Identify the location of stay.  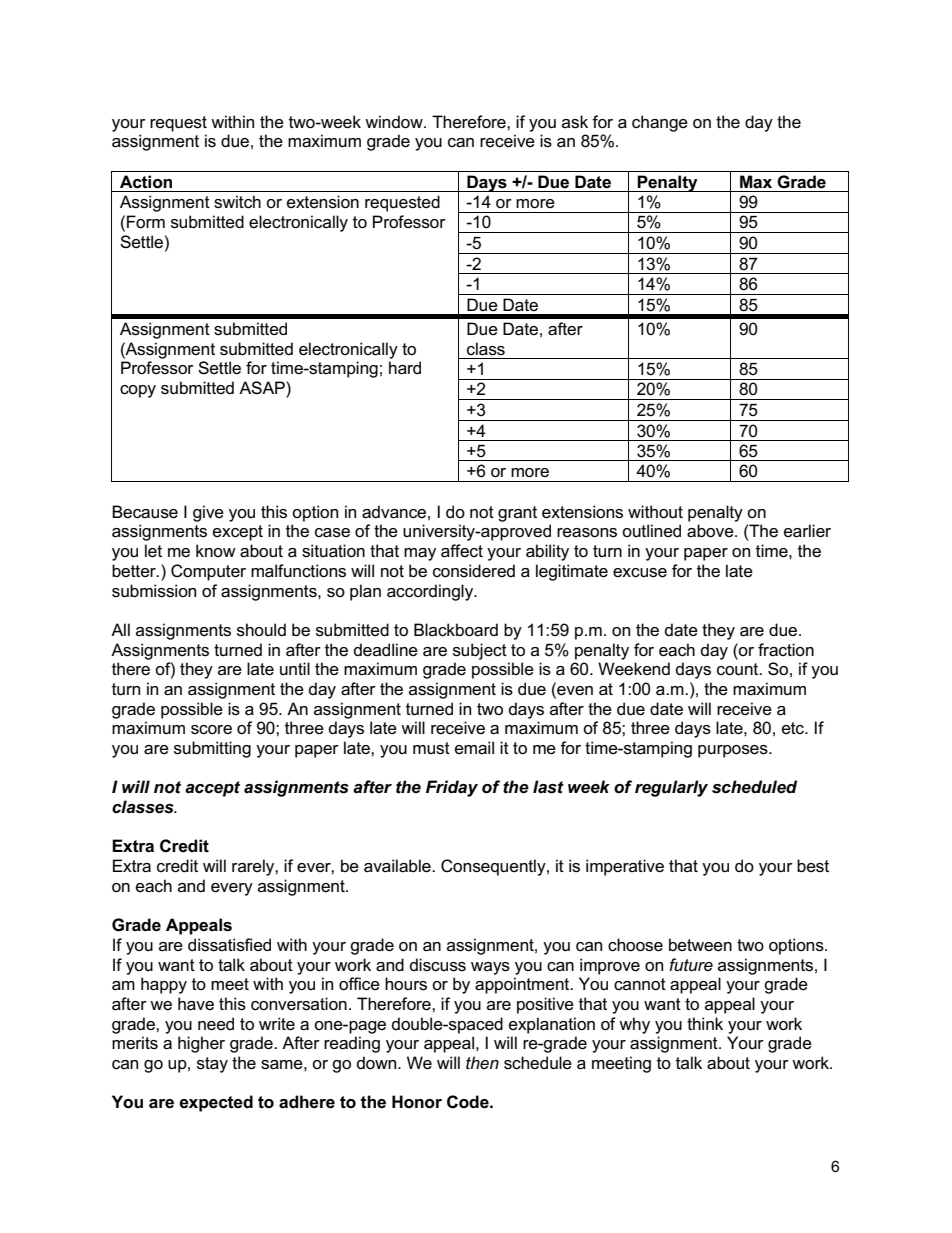
(212, 1065).
